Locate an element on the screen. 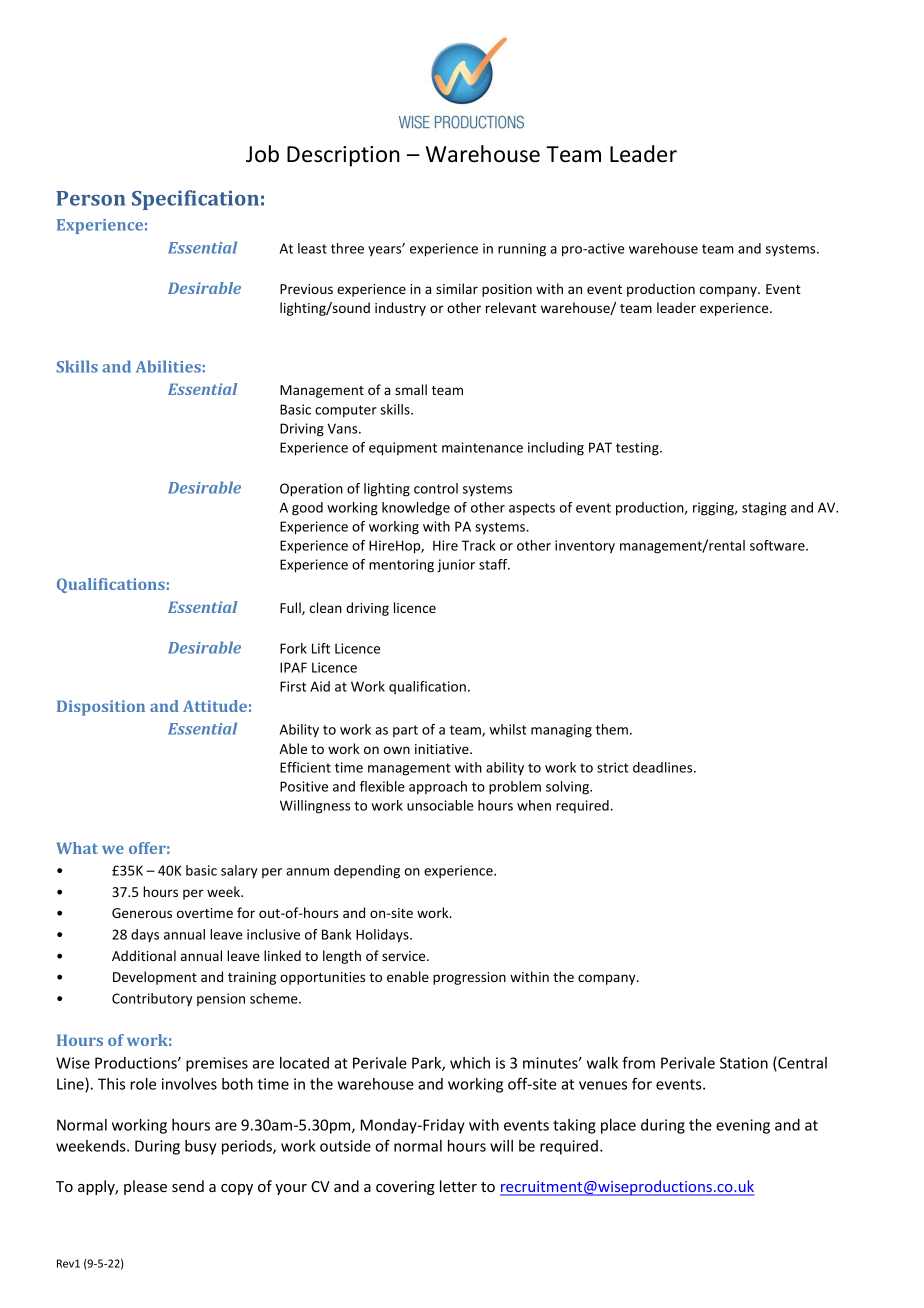  evening is located at coordinates (743, 1126).
